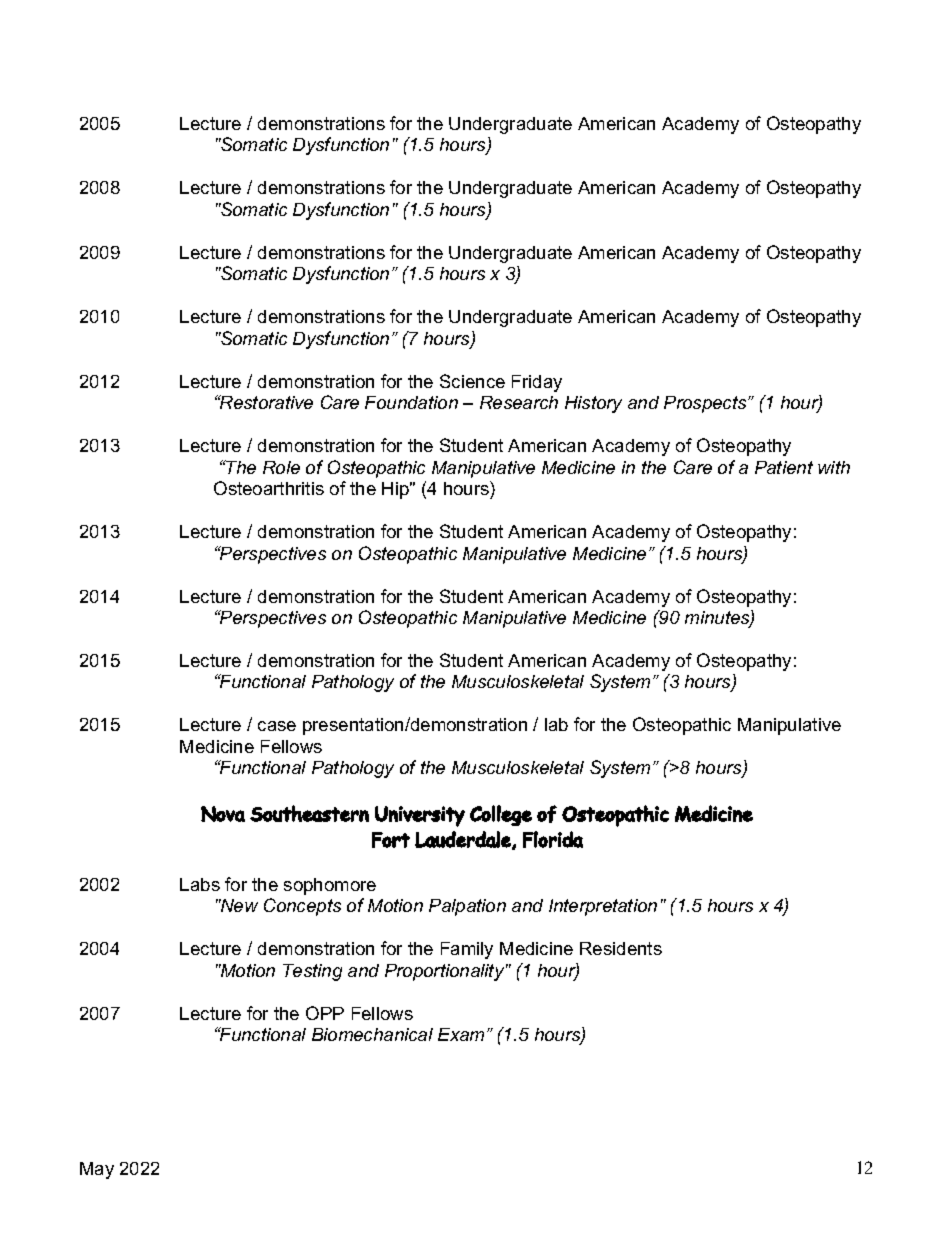  What do you see at coordinates (281, 467) in the image?
I see `Role` at bounding box center [281, 467].
